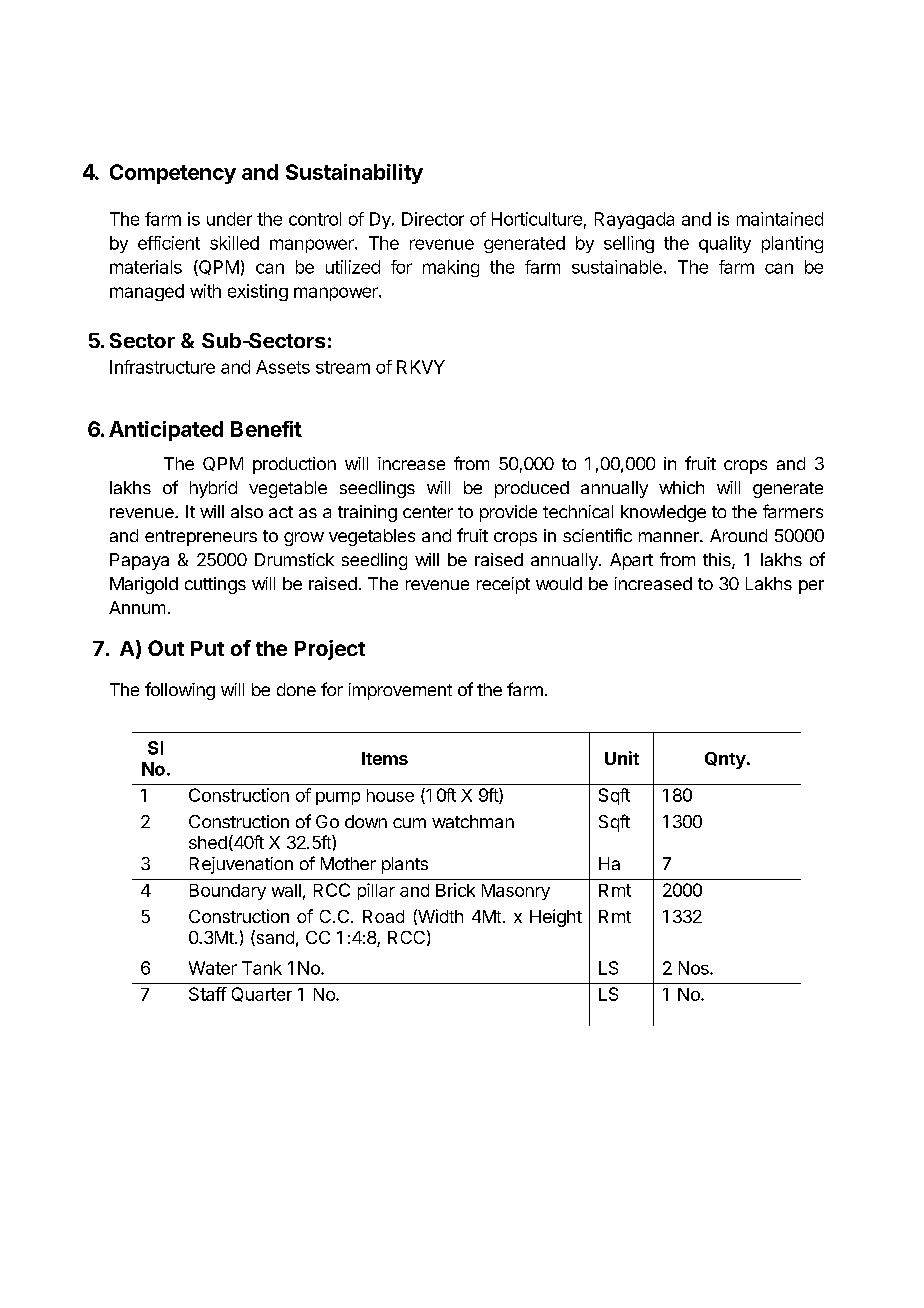 The height and width of the page is (1308, 924). I want to click on under, so click(229, 219).
